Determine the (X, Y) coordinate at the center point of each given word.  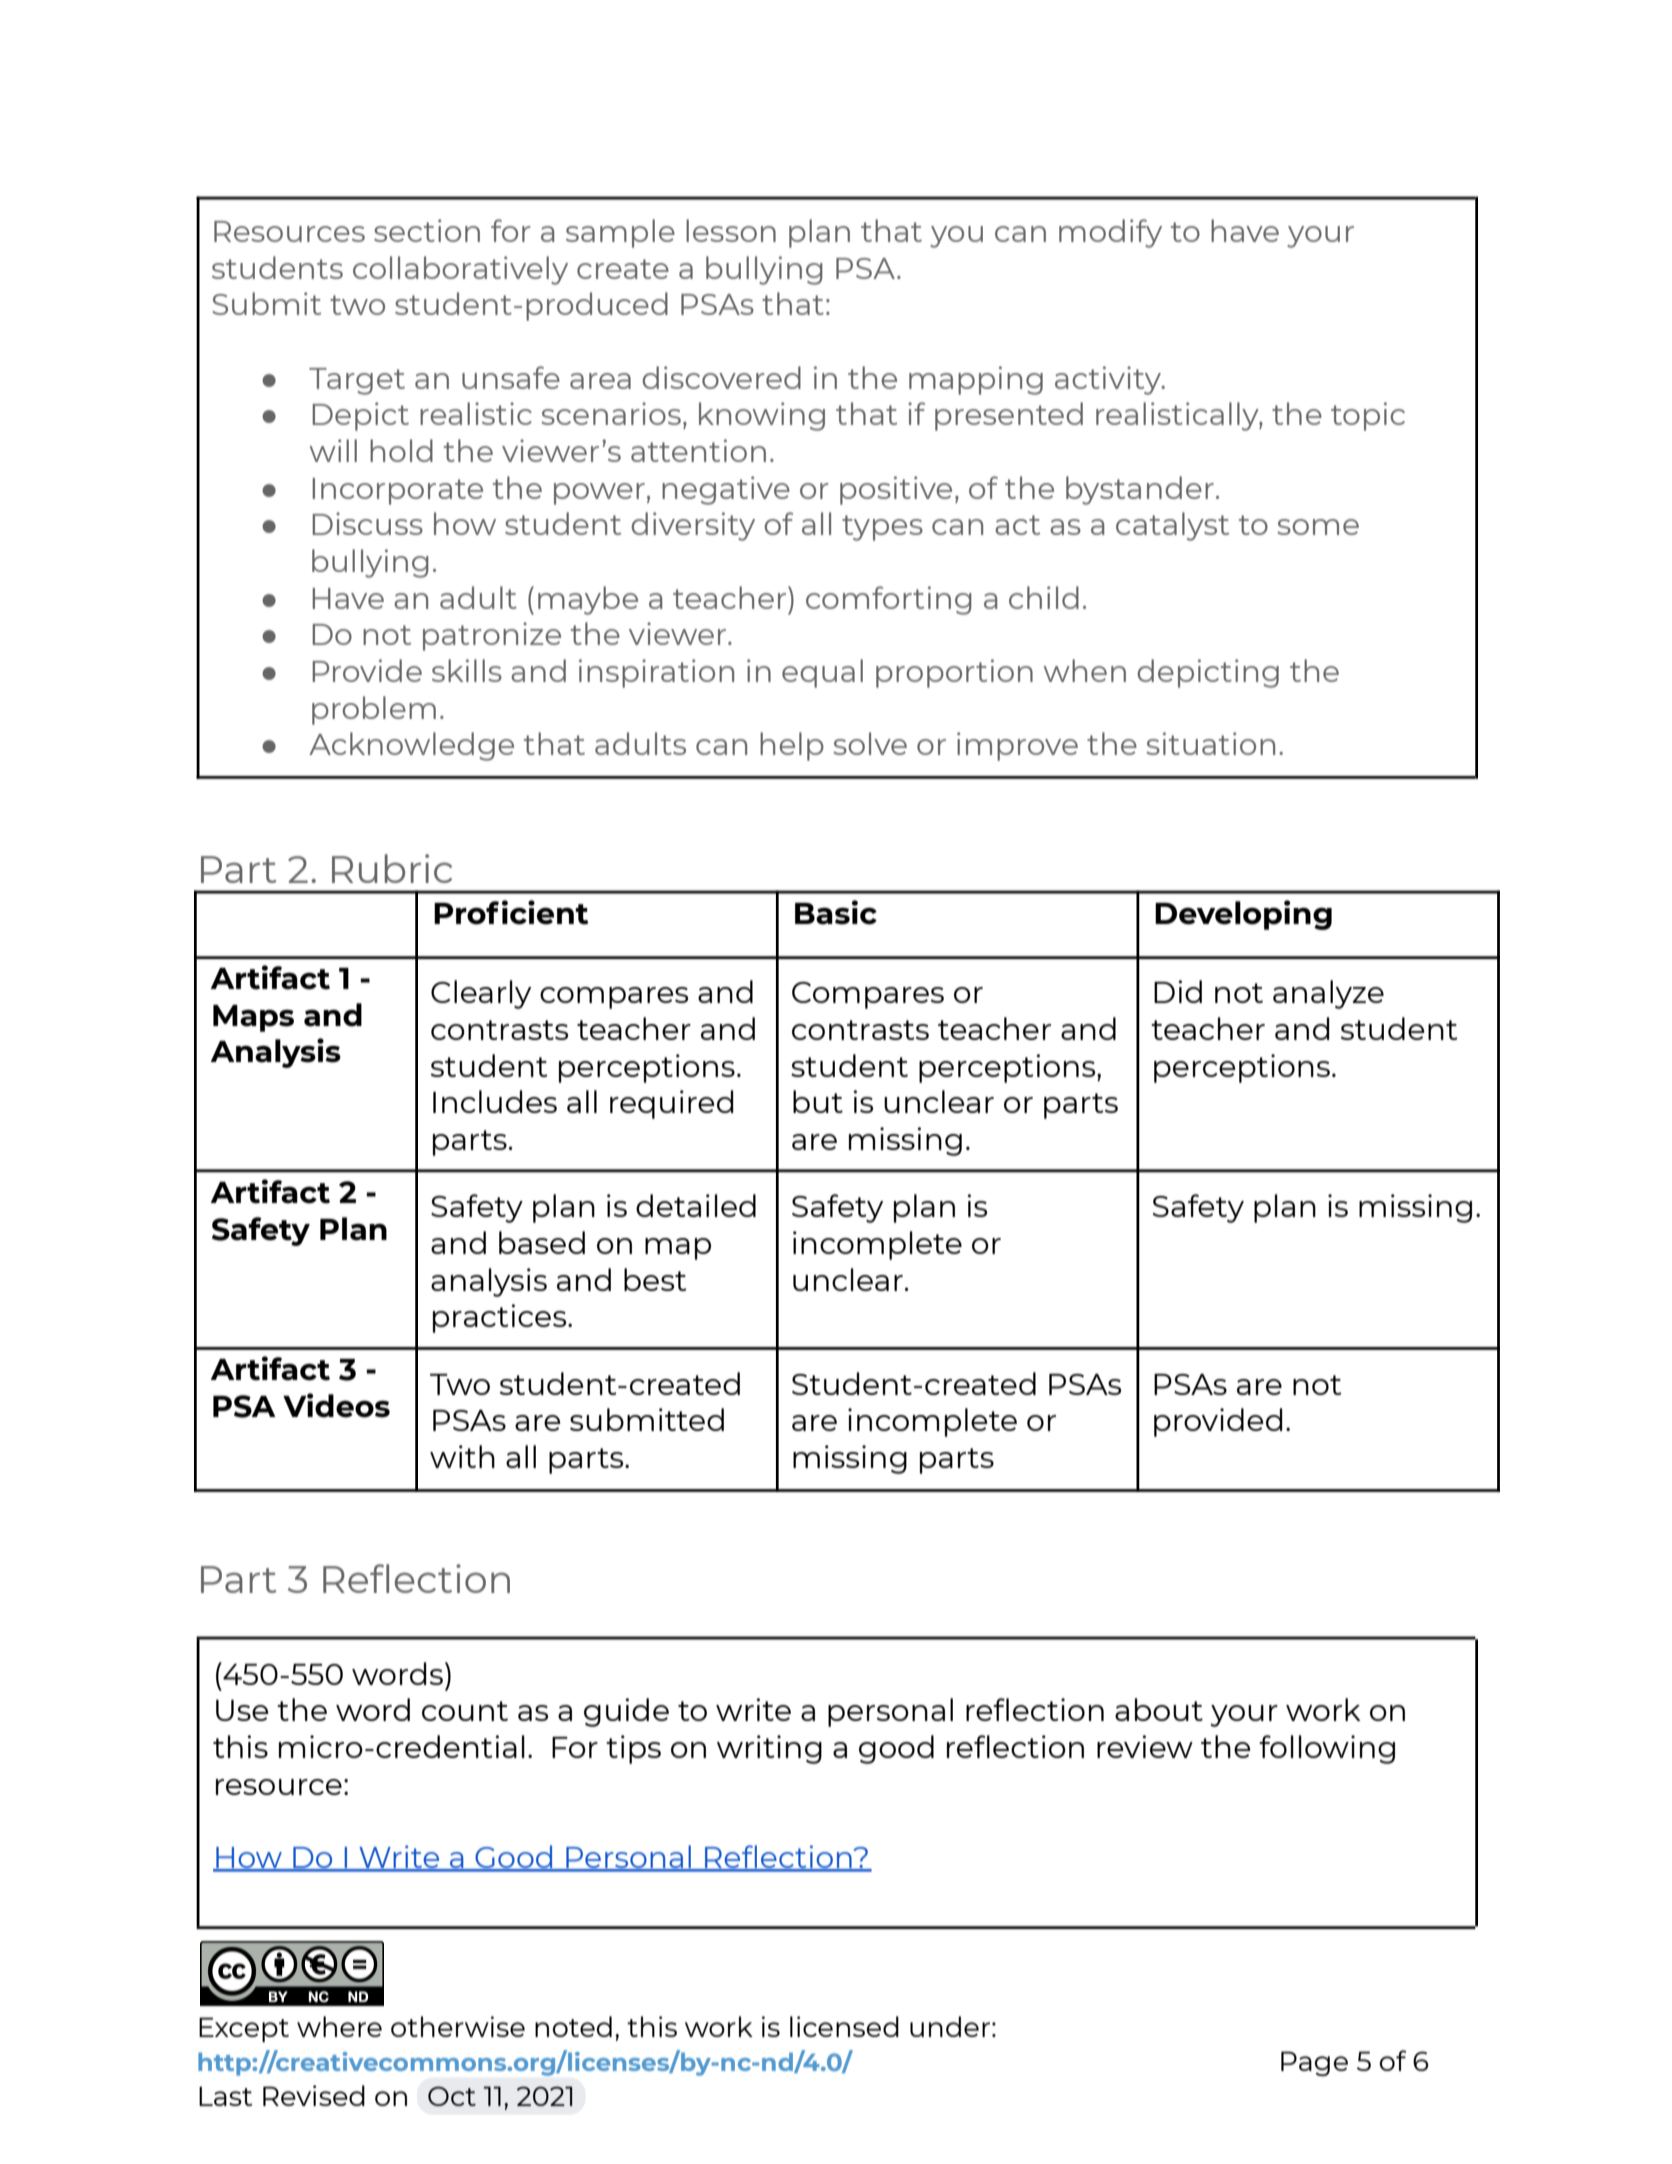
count (465, 1711)
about (1159, 1709)
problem (374, 710)
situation (1210, 743)
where (339, 2026)
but (818, 1101)
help (792, 746)
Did (1178, 991)
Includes (495, 1101)
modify (1110, 233)
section (427, 230)
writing (769, 1749)
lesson (731, 230)
